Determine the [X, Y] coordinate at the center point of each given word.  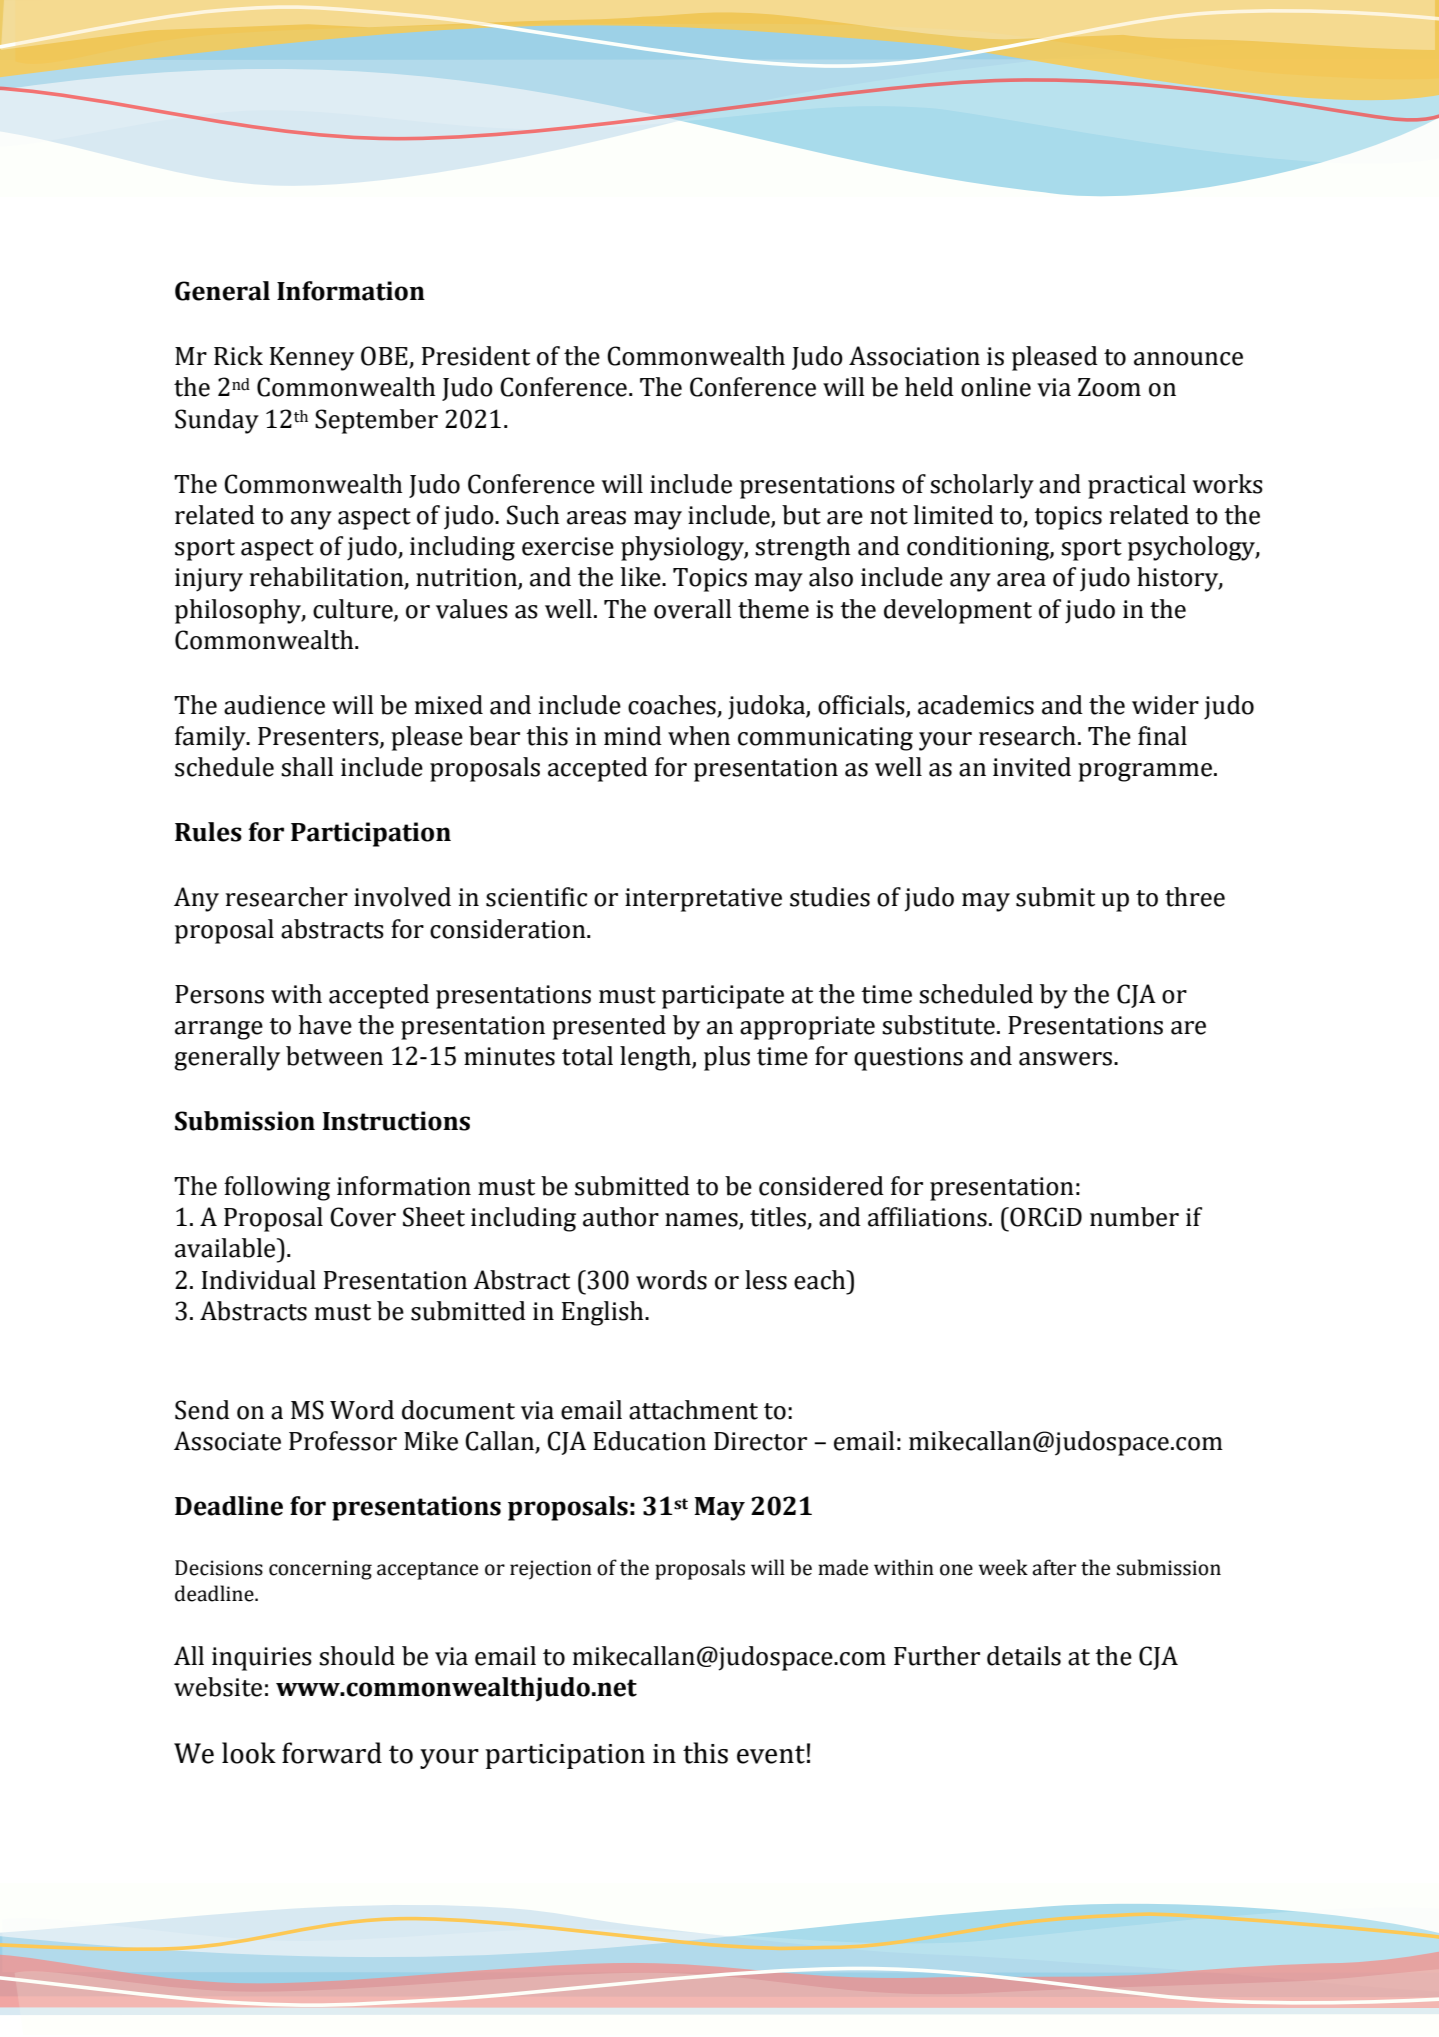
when [699, 736]
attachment [693, 1410]
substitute [938, 1025]
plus [727, 1058]
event [771, 1754]
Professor [343, 1441]
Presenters [319, 737]
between [334, 1056]
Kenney [312, 359]
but [801, 515]
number [1134, 1217]
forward [332, 1753]
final [1162, 736]
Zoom [1109, 387]
